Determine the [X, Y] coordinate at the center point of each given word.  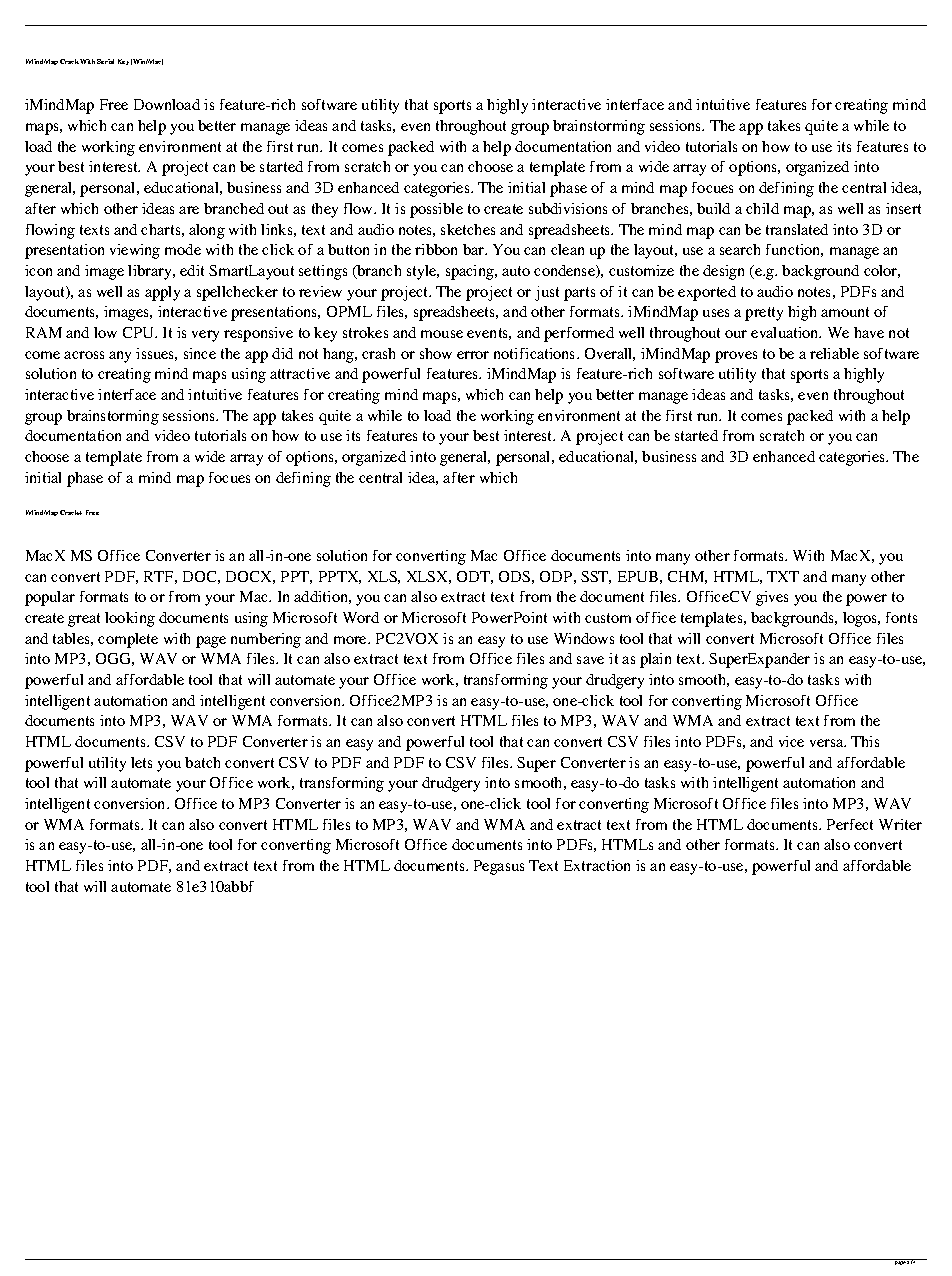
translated [797, 229]
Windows [584, 638]
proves [736, 357]
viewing [135, 251]
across [84, 355]
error [473, 355]
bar [475, 249]
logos [861, 619]
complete [128, 640]
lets [141, 762]
